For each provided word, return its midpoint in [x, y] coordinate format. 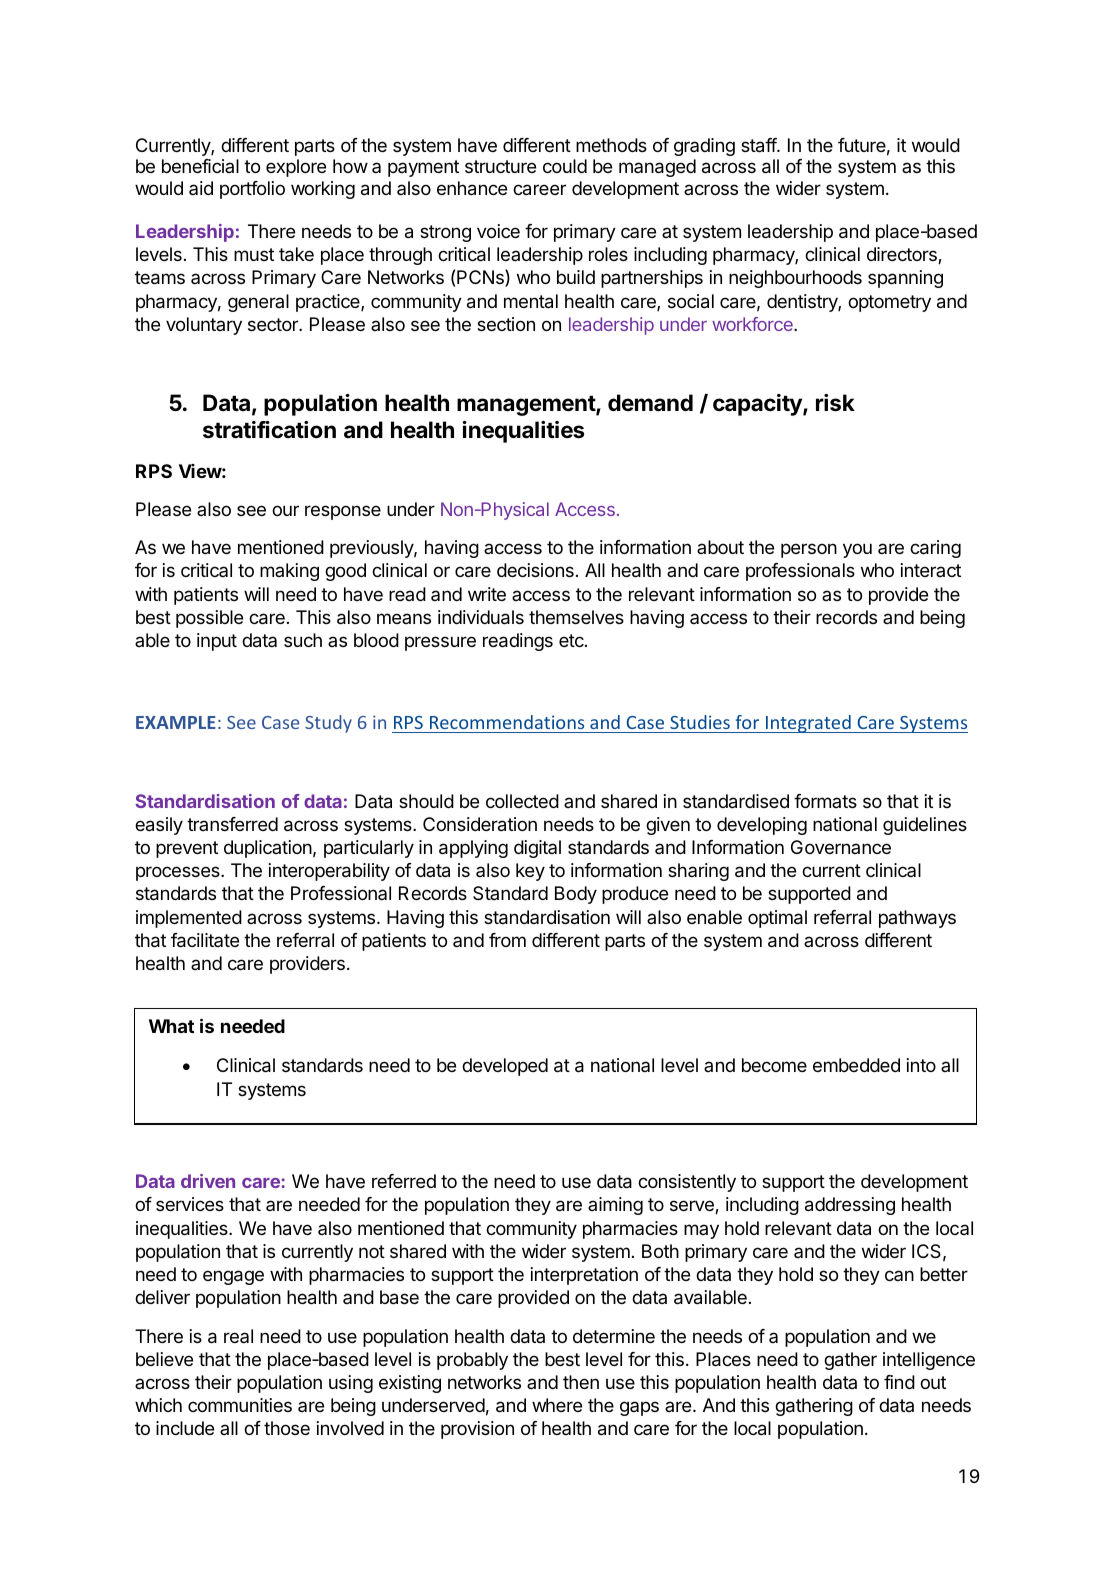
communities [240, 1405]
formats [825, 801]
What [171, 1026]
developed [505, 1067]
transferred [232, 824]
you [857, 550]
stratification [269, 430]
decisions [535, 570]
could [565, 166]
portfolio [252, 190]
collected [522, 801]
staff [759, 145]
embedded [856, 1065]
